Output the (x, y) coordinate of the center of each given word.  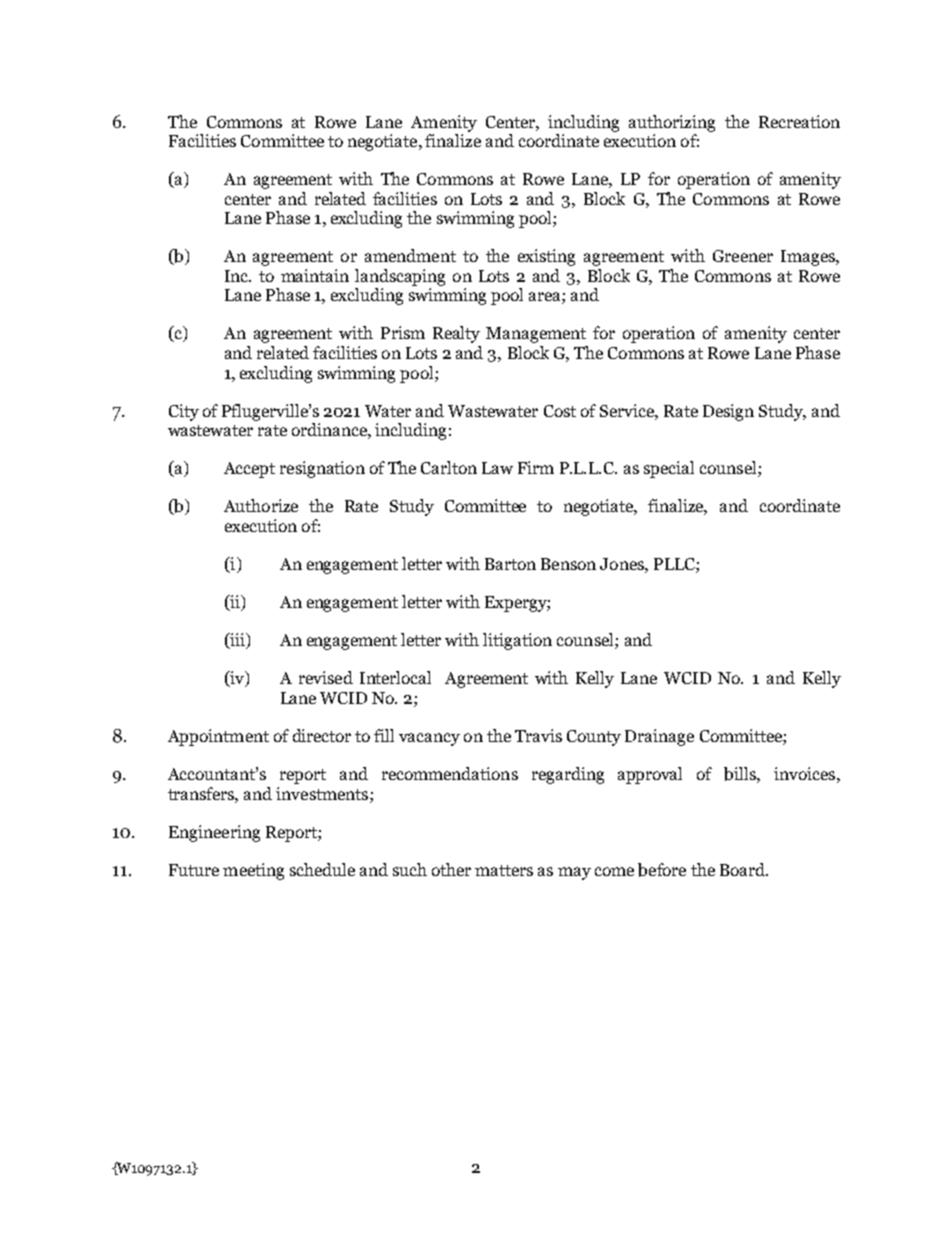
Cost (560, 411)
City (184, 412)
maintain (315, 275)
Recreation (799, 121)
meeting (253, 871)
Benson (568, 564)
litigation (517, 641)
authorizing (672, 123)
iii (238, 641)
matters (504, 870)
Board (743, 869)
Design (728, 412)
